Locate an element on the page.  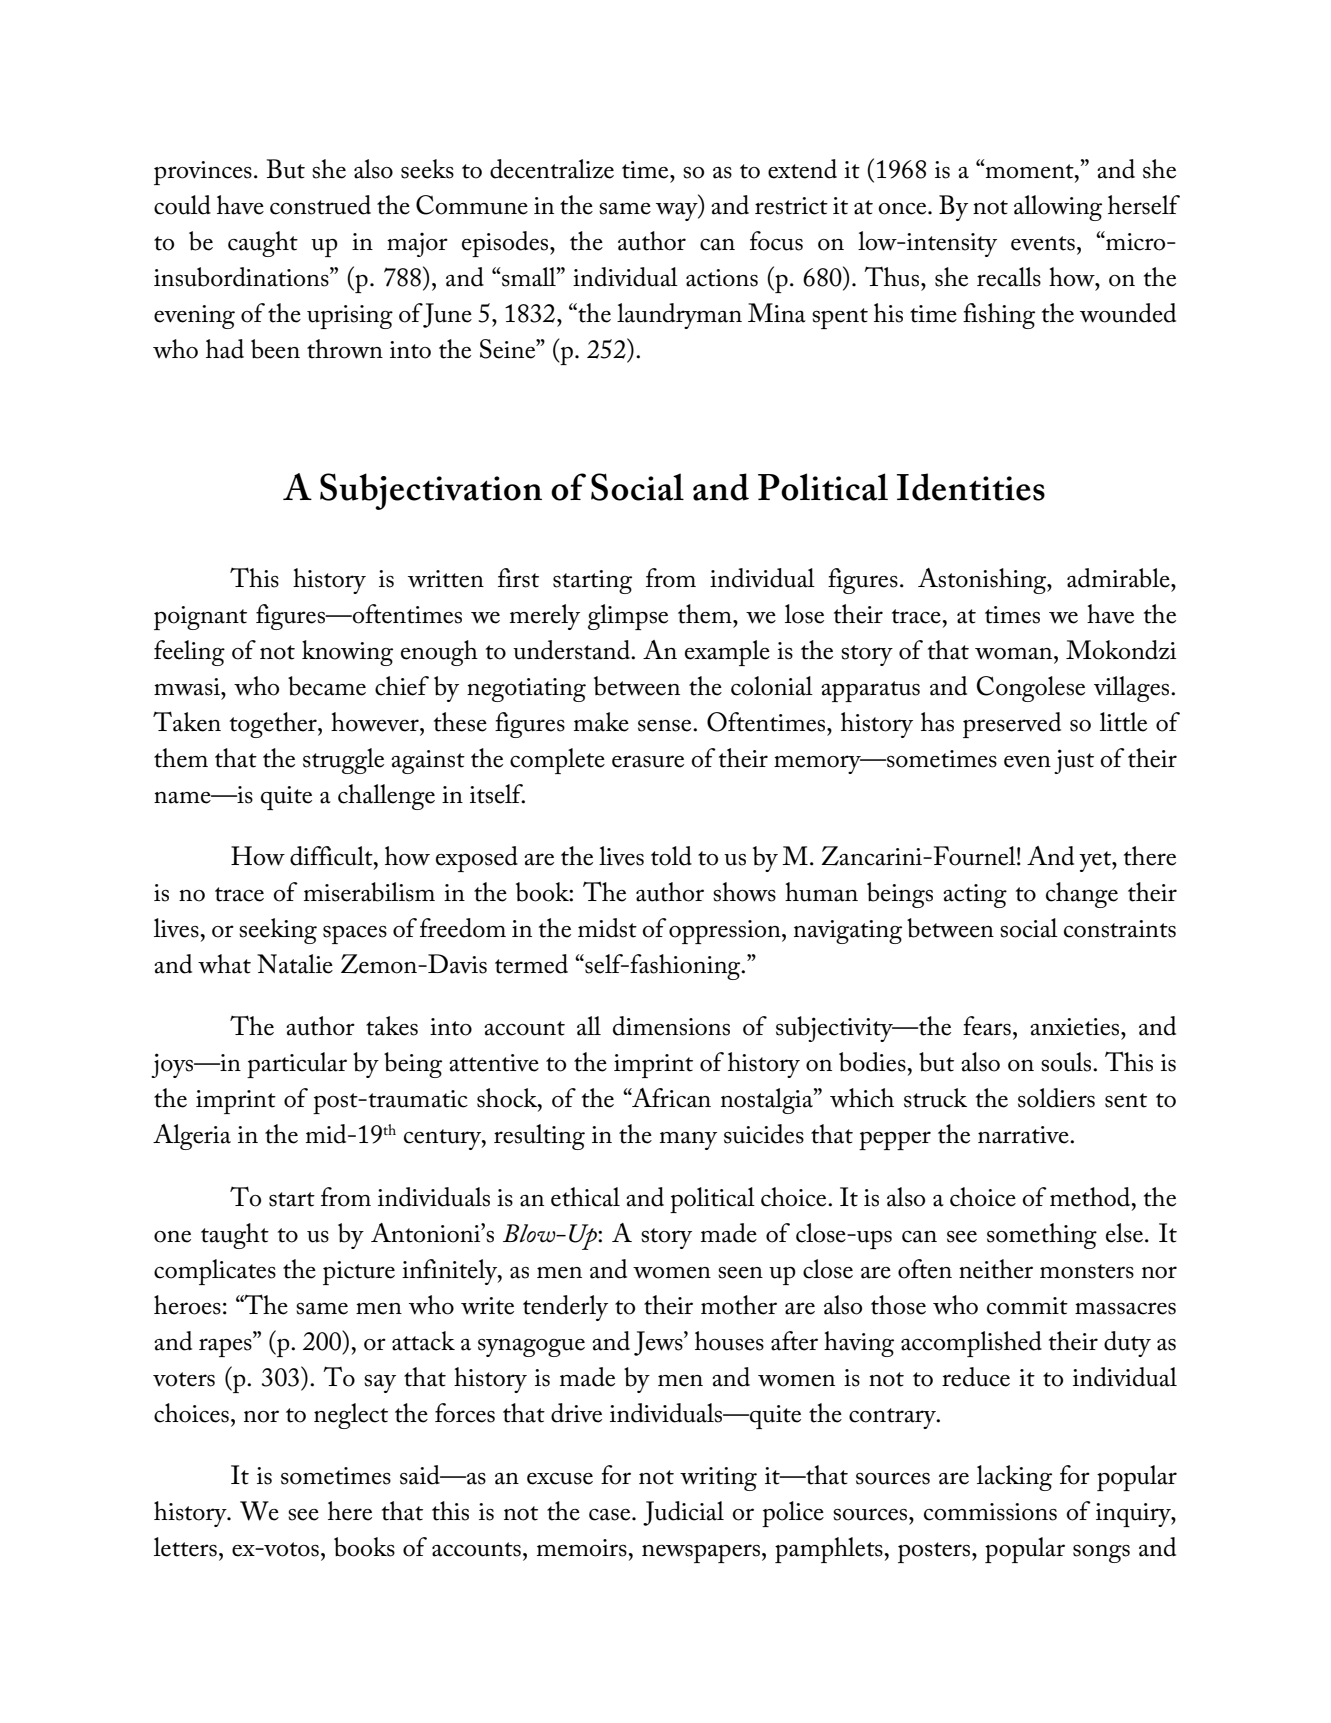
difficult is located at coordinates (332, 856).
